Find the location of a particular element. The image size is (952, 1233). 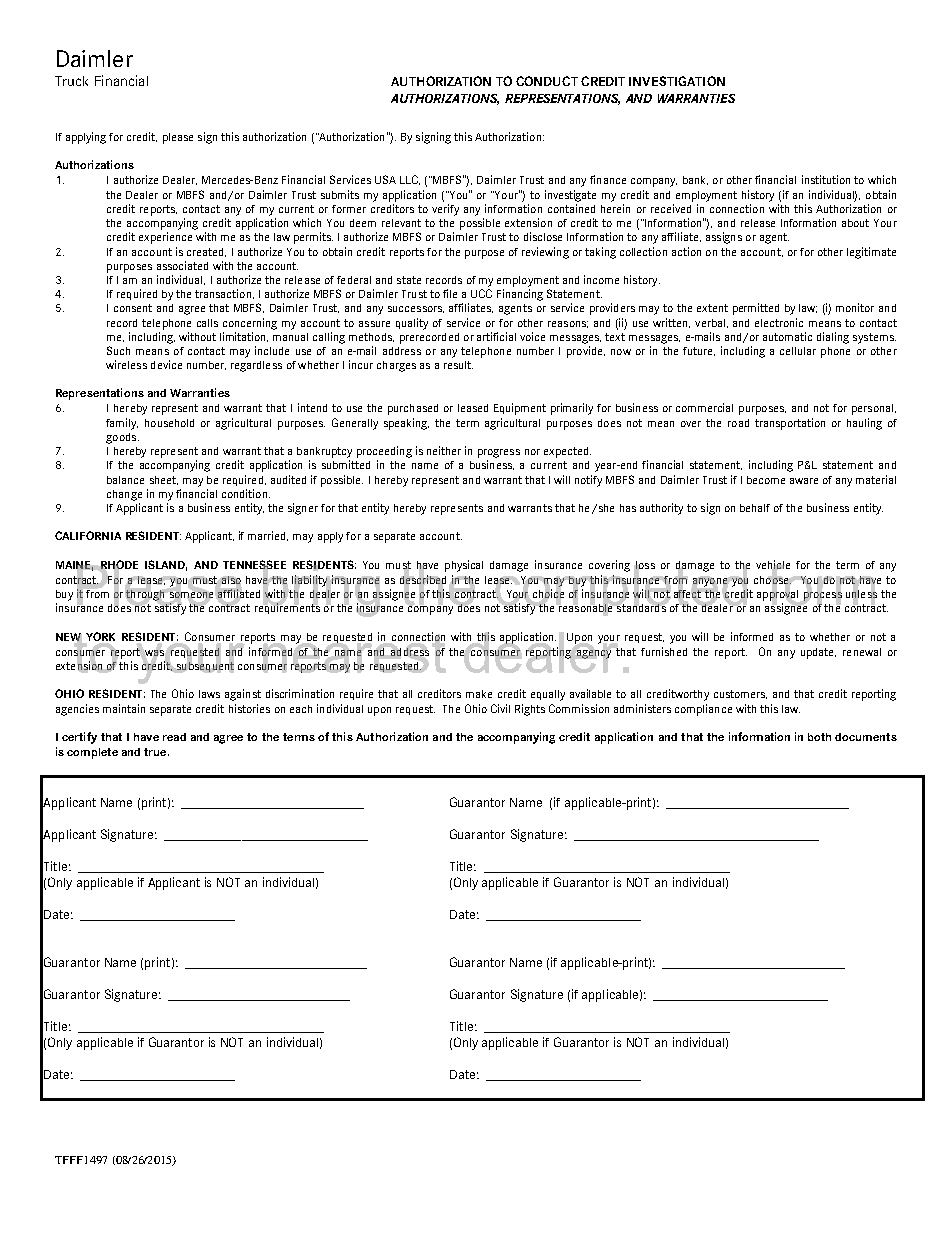

balance is located at coordinates (125, 480).
